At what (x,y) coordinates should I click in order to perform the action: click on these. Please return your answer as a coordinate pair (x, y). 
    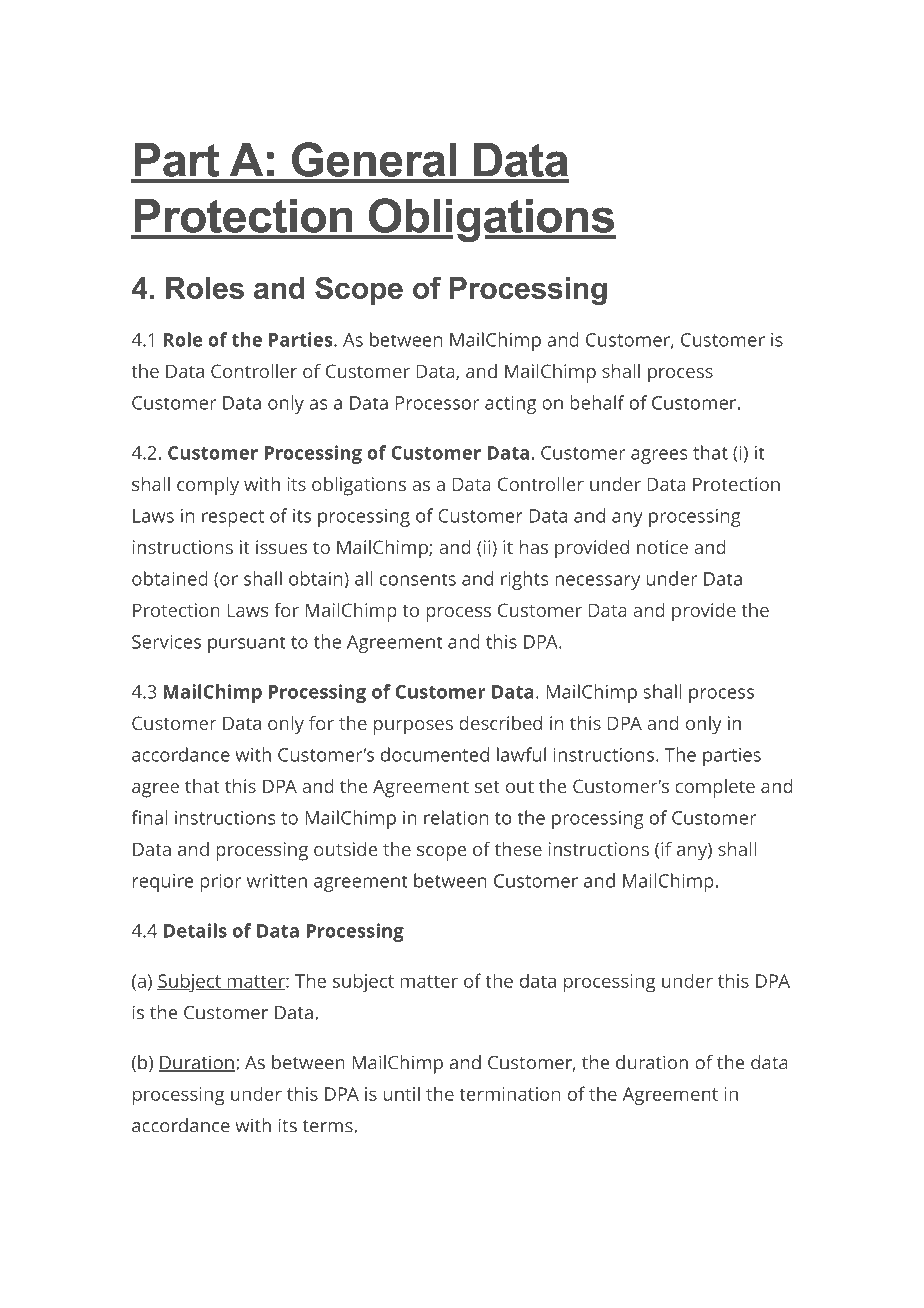
    Looking at the image, I should click on (518, 849).
